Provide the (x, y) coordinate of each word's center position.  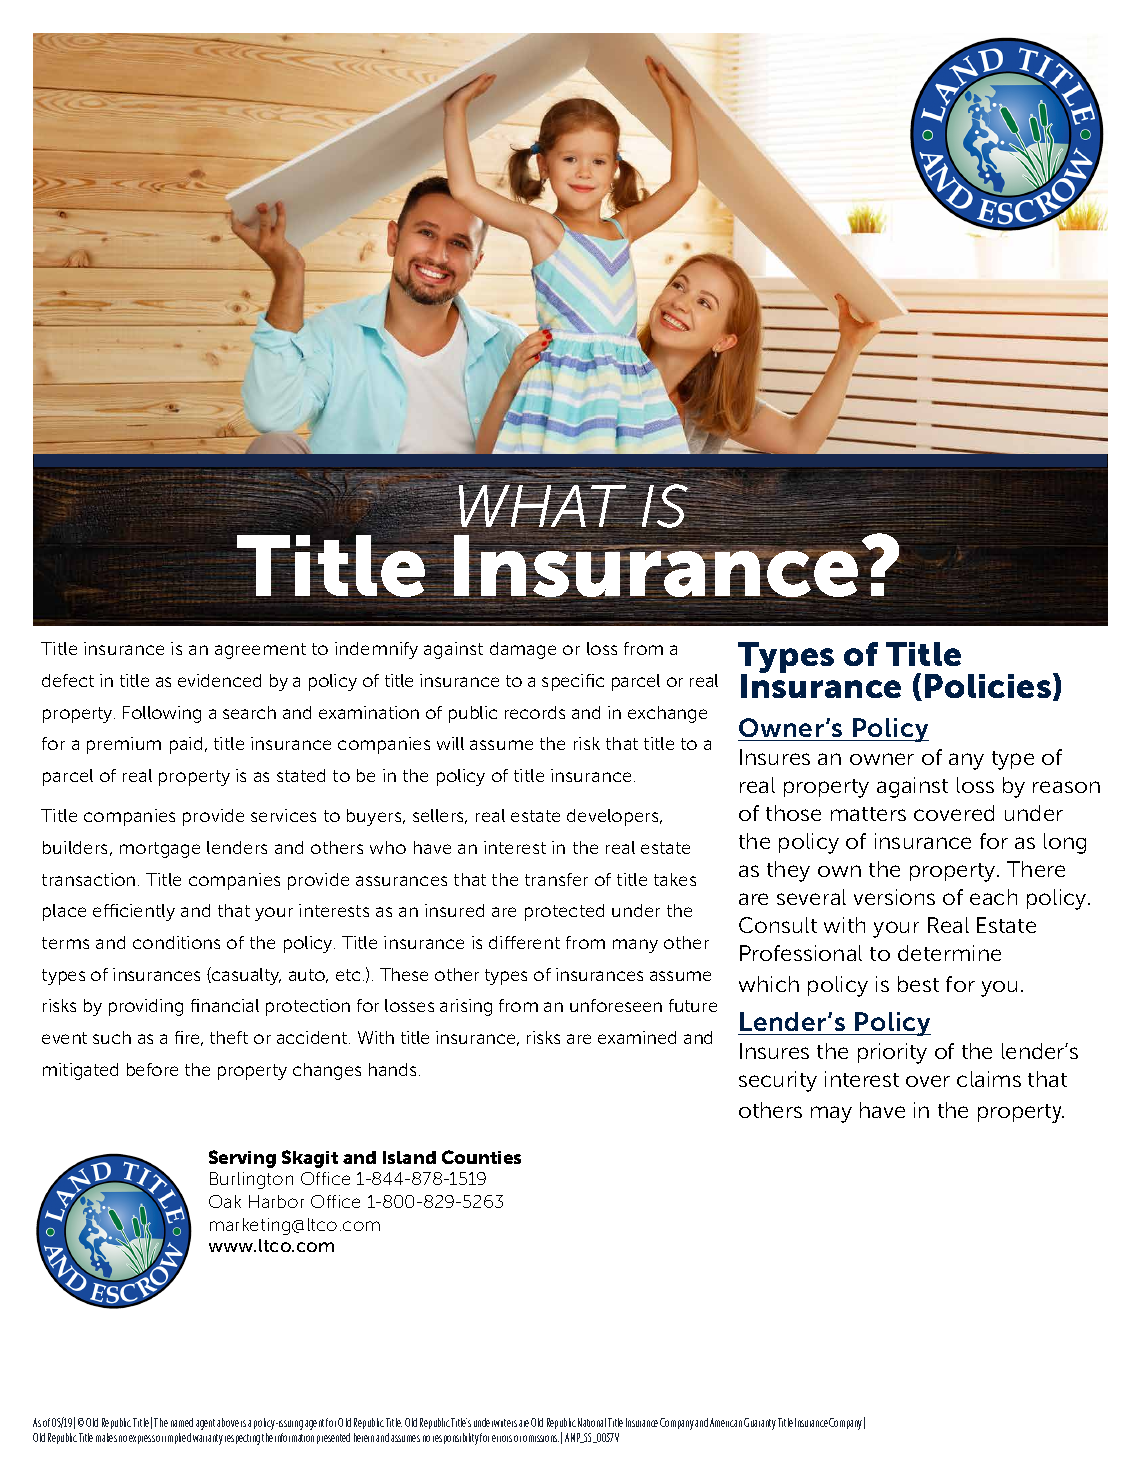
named (182, 1422)
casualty (245, 976)
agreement (260, 651)
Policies (988, 686)
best (918, 984)
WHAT (542, 505)
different (524, 942)
